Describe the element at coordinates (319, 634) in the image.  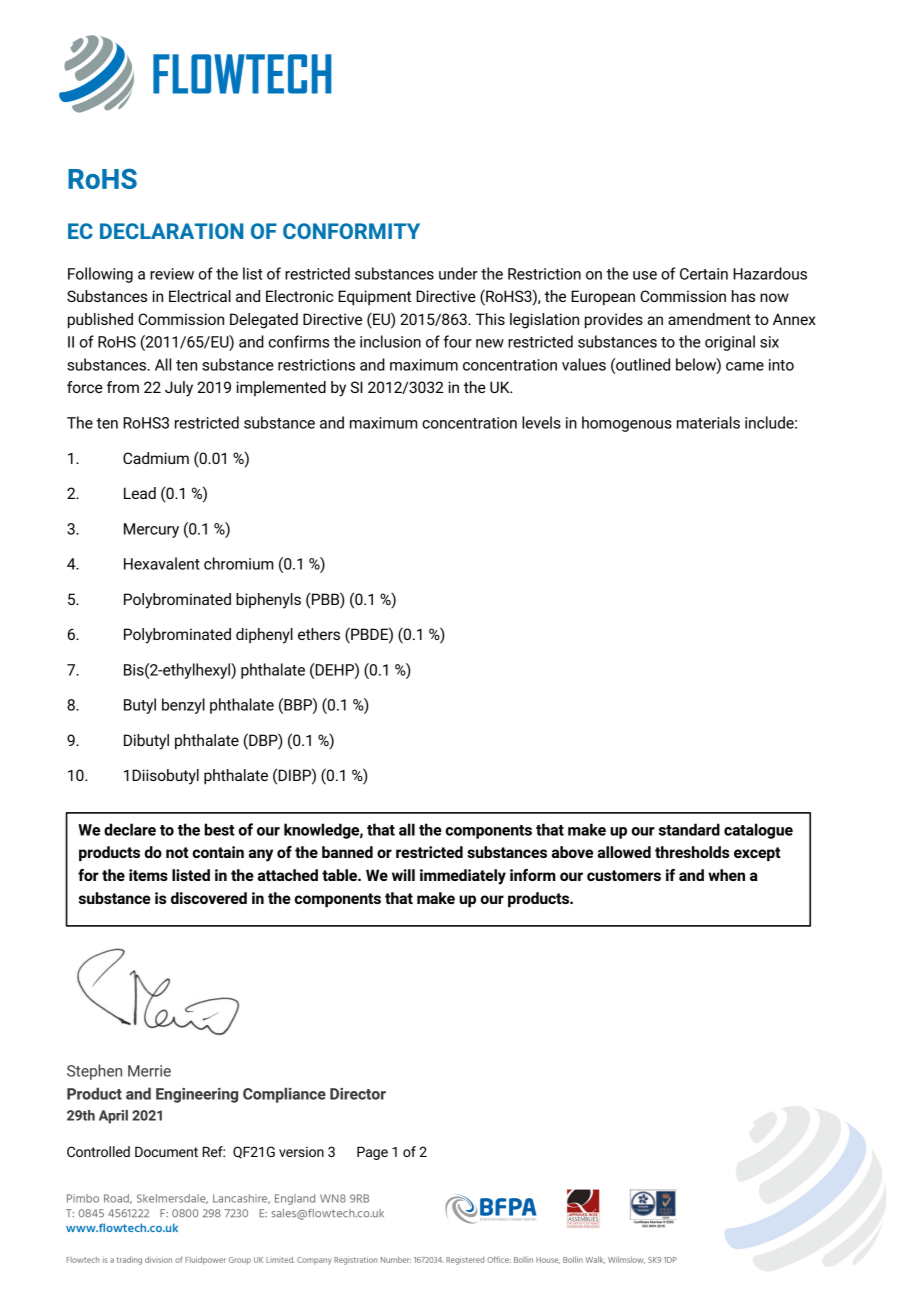
I see `ethers` at that location.
